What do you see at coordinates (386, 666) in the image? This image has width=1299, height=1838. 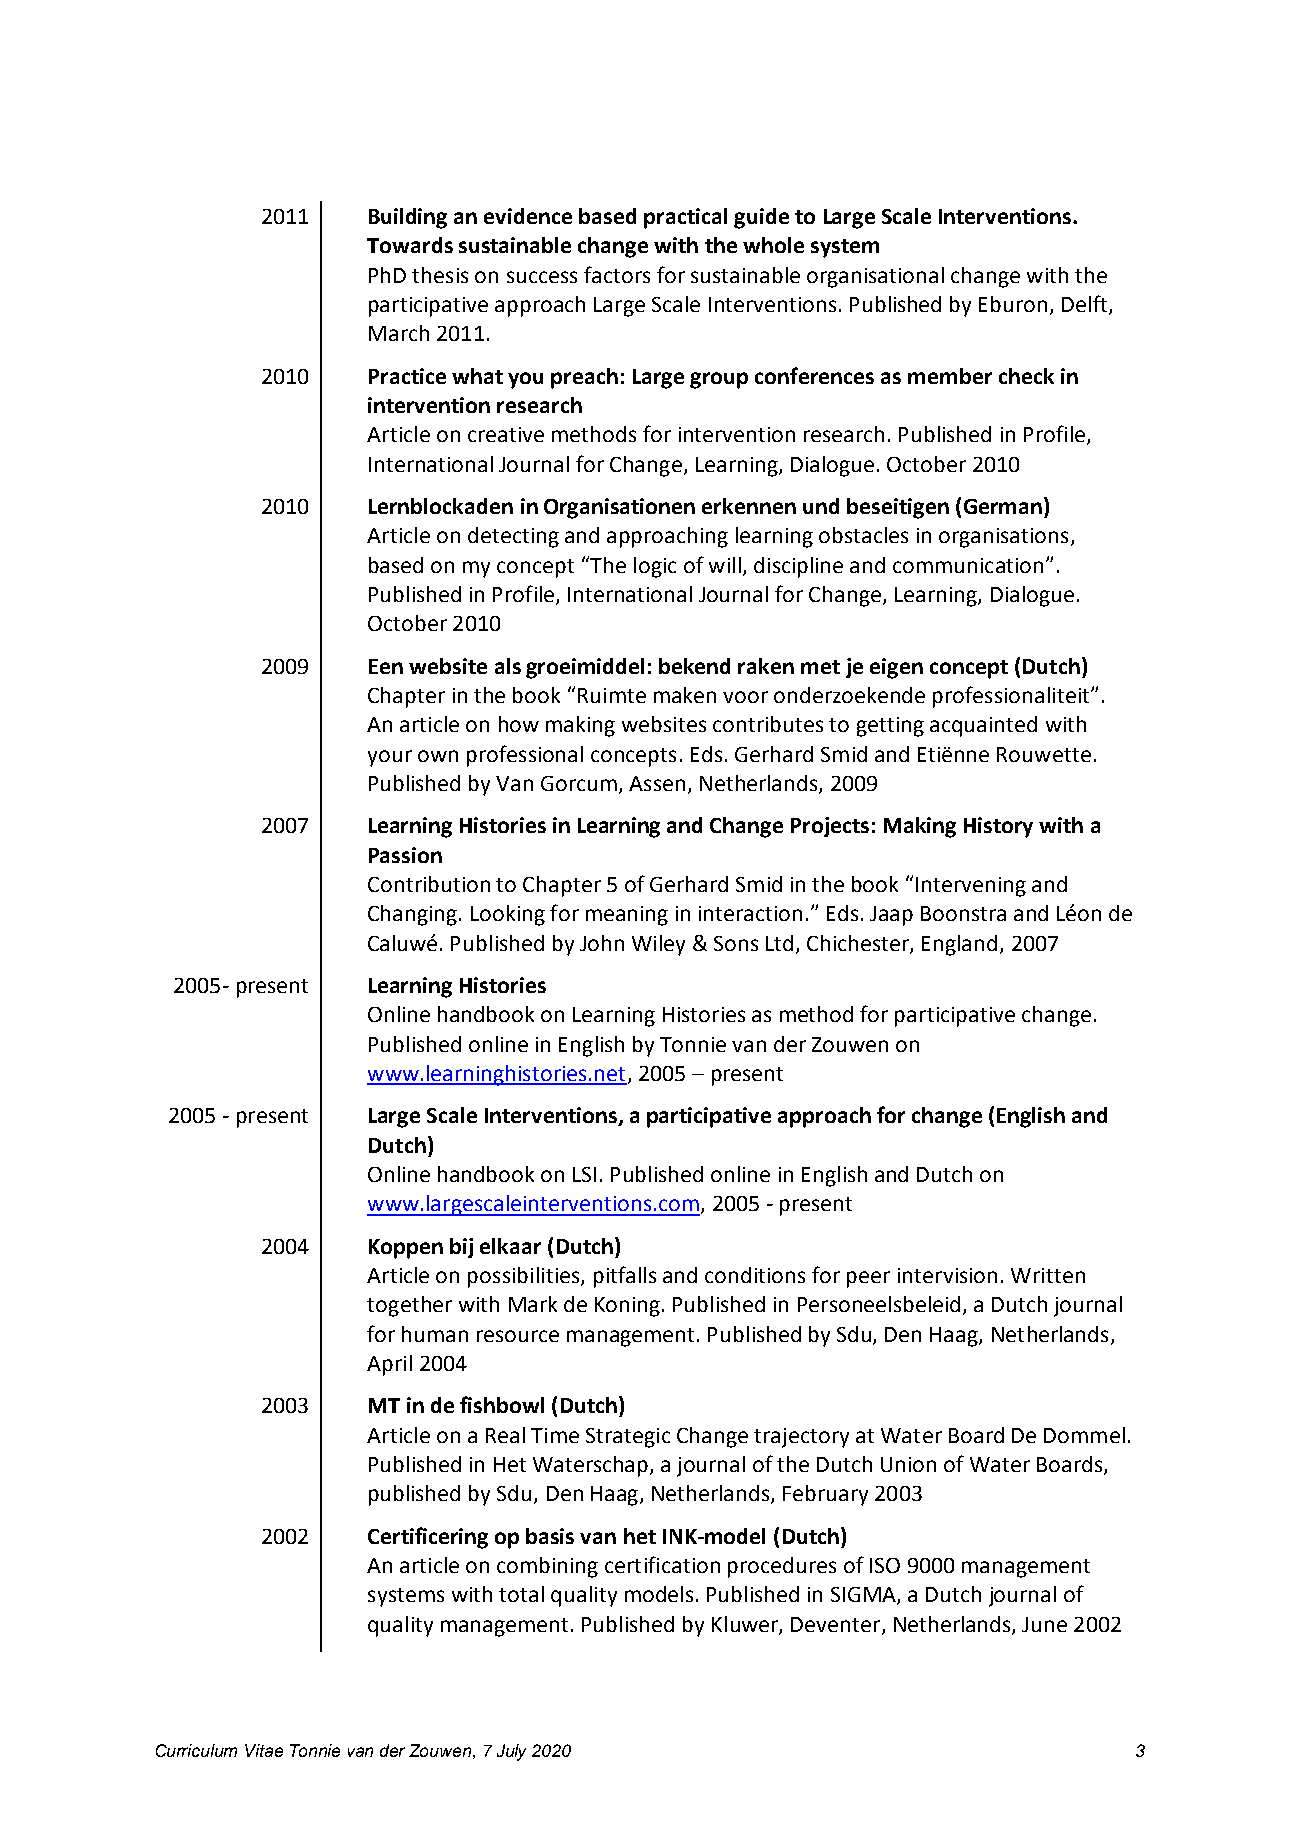 I see `Een` at bounding box center [386, 666].
